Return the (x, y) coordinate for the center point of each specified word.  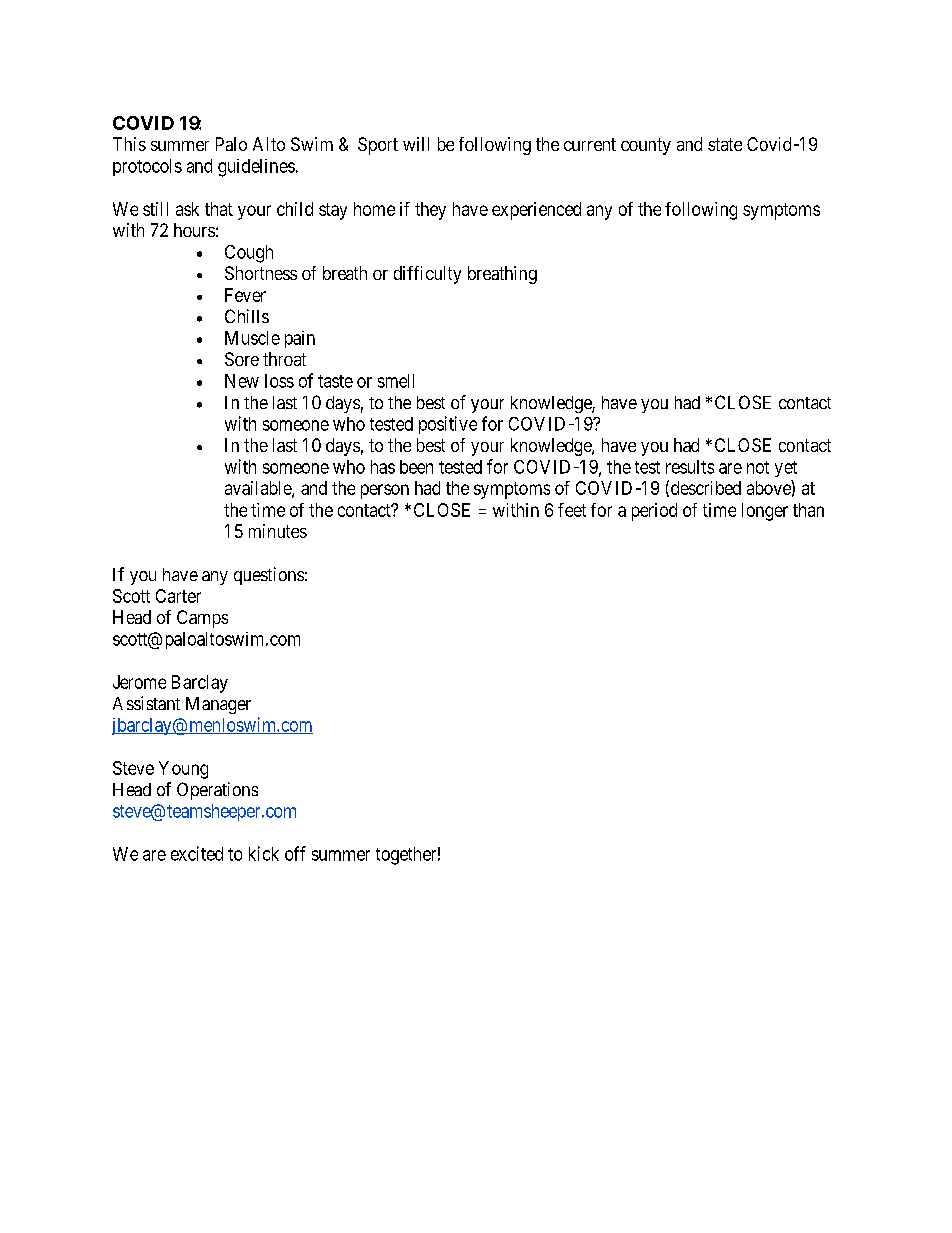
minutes (278, 531)
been (416, 467)
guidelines (256, 168)
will (416, 144)
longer (765, 512)
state (725, 144)
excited (197, 853)
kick (264, 853)
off (295, 853)
